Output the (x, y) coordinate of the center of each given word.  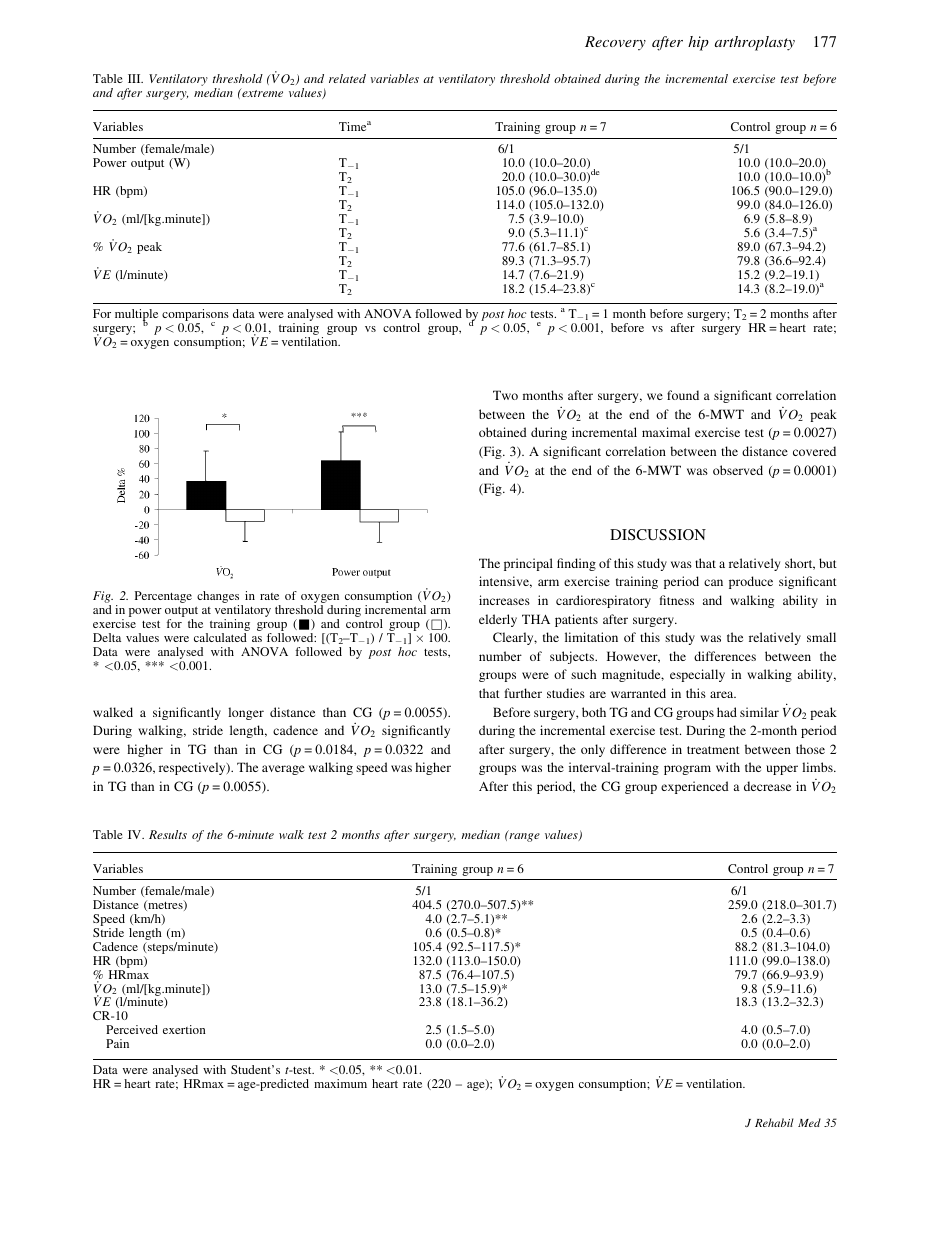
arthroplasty (755, 43)
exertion (184, 1029)
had (727, 712)
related (347, 78)
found (683, 395)
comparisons (195, 316)
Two (505, 395)
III (135, 78)
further (523, 693)
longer (246, 713)
